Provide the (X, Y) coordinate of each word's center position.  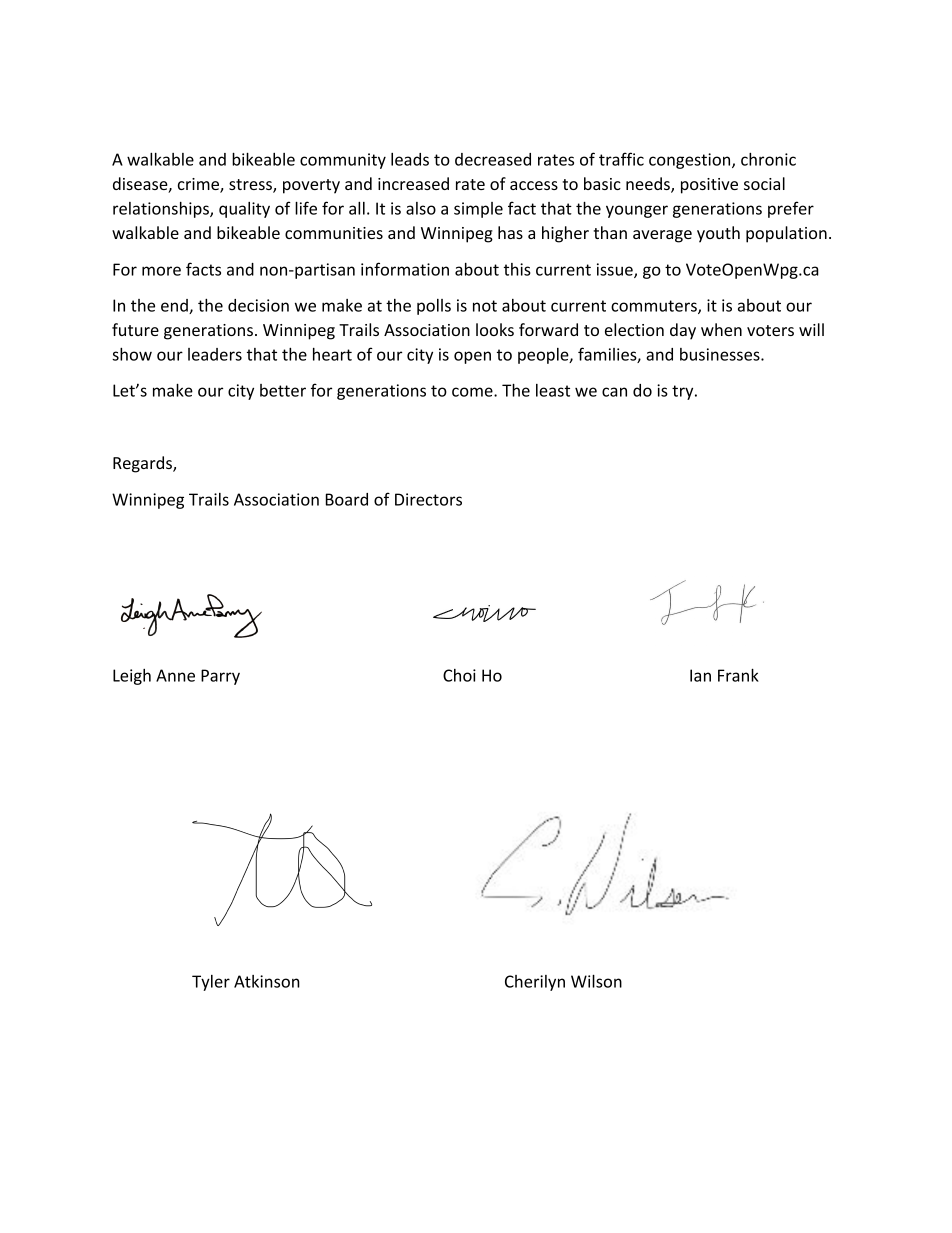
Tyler (211, 983)
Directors (428, 499)
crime (199, 185)
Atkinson (267, 981)
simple (478, 210)
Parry (220, 677)
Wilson (596, 981)
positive (709, 186)
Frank (738, 675)
